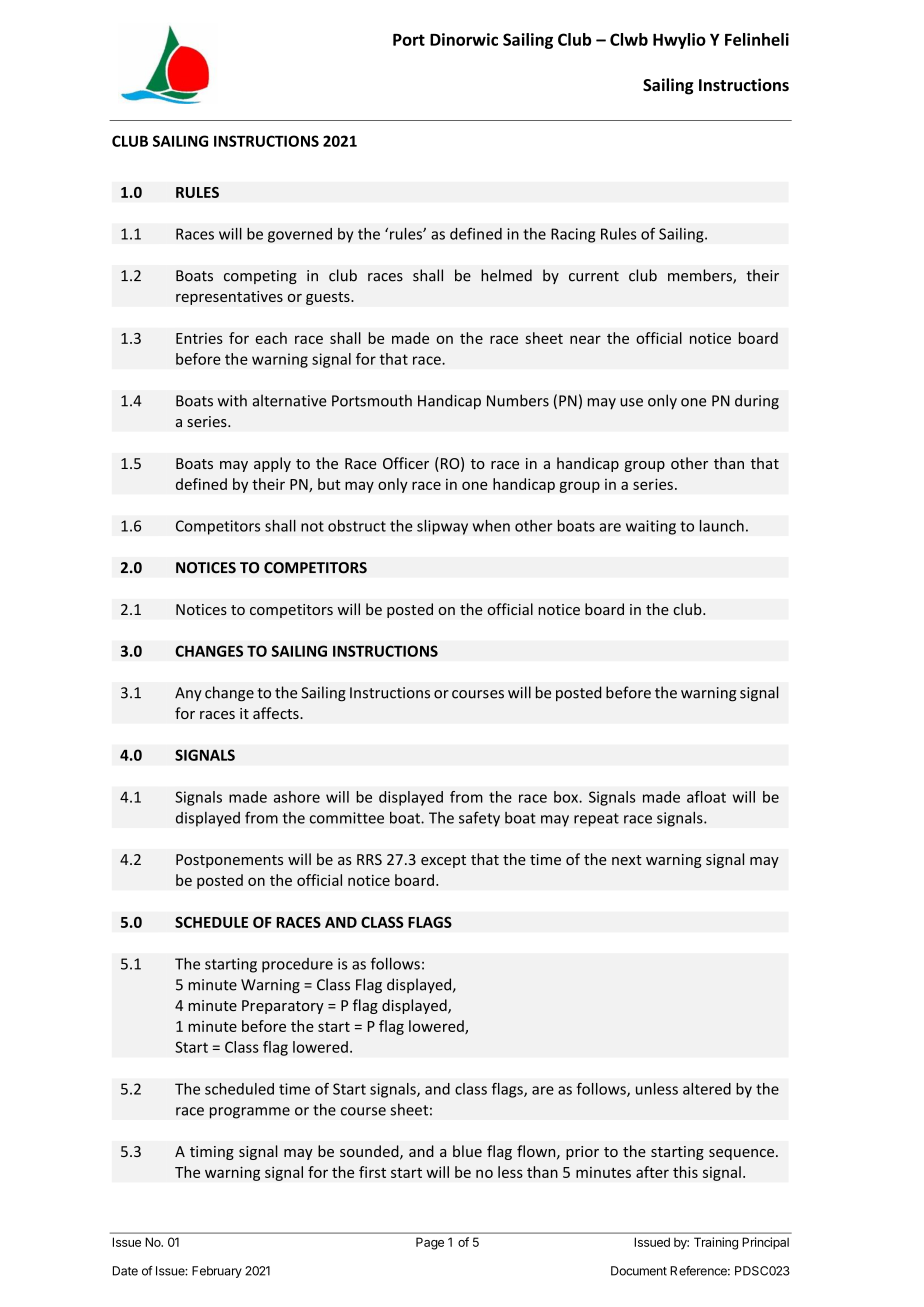 This screenshot has height=1307, width=924. Describe the element at coordinates (707, 1089) in the screenshot. I see `altered` at that location.
